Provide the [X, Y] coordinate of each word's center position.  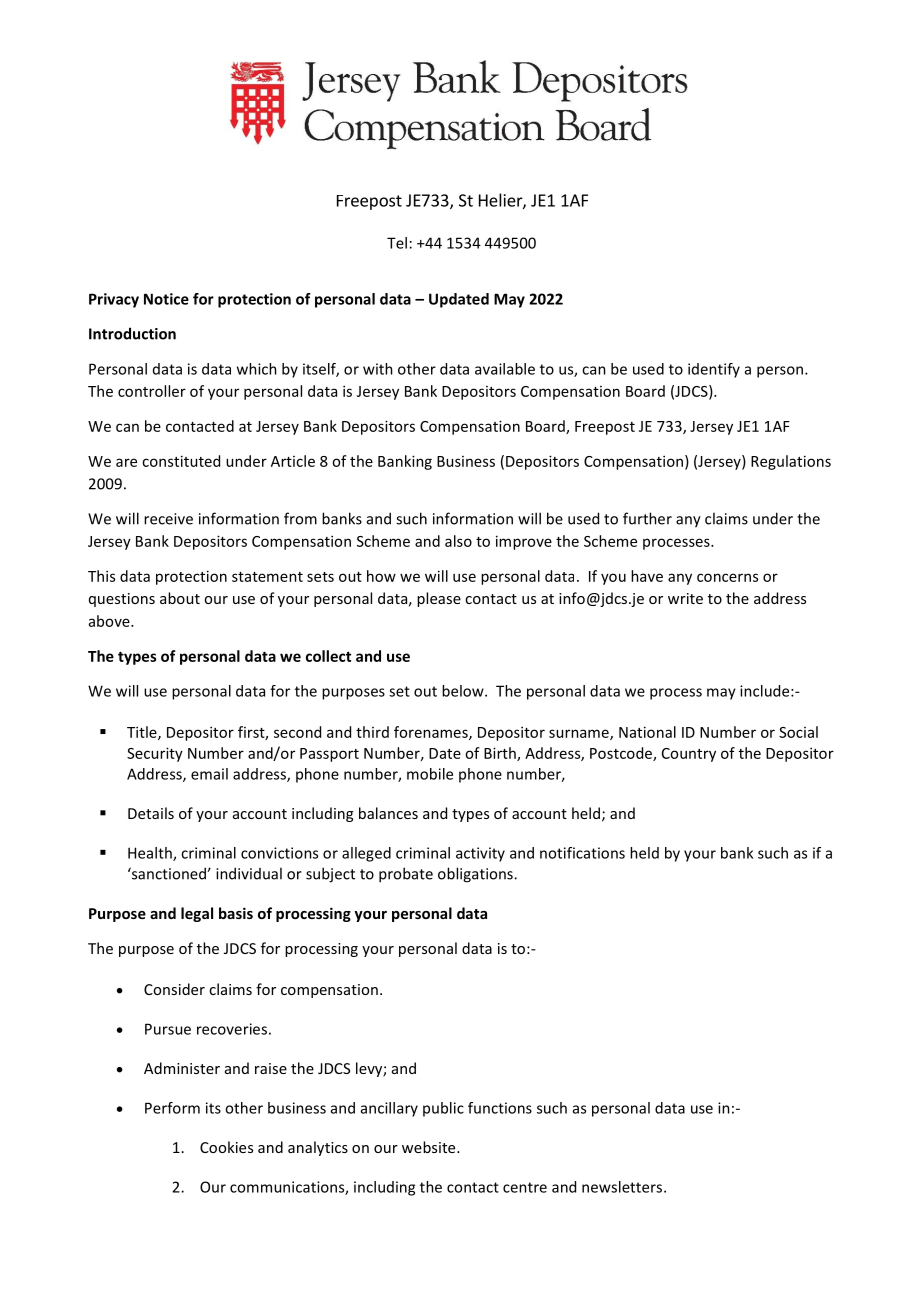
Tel [397, 243]
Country [689, 755]
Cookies [226, 1147]
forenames [432, 733]
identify [714, 370]
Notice [166, 299]
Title [143, 733]
